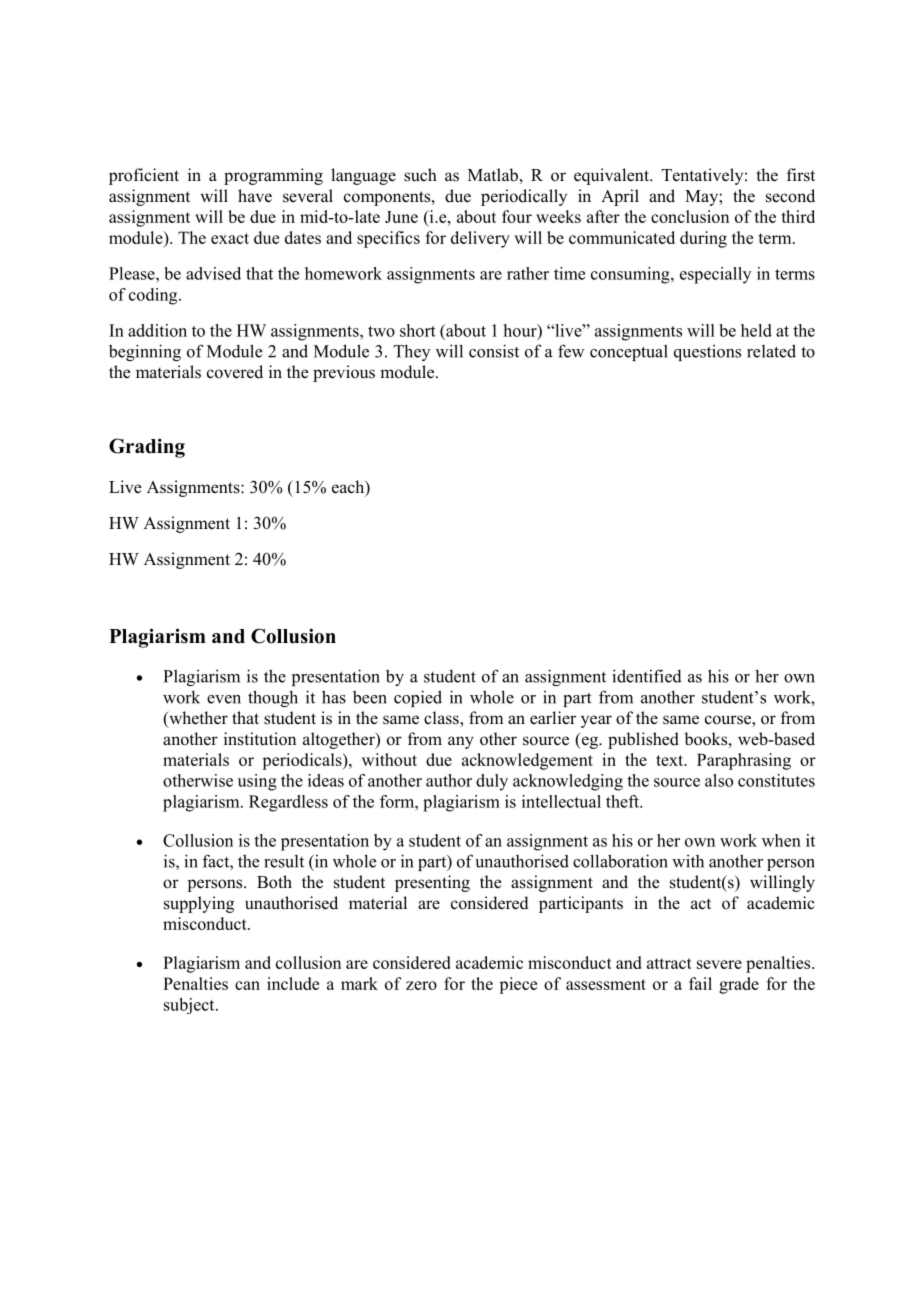 This screenshot has height=1308, width=924. I want to click on copied, so click(418, 698).
